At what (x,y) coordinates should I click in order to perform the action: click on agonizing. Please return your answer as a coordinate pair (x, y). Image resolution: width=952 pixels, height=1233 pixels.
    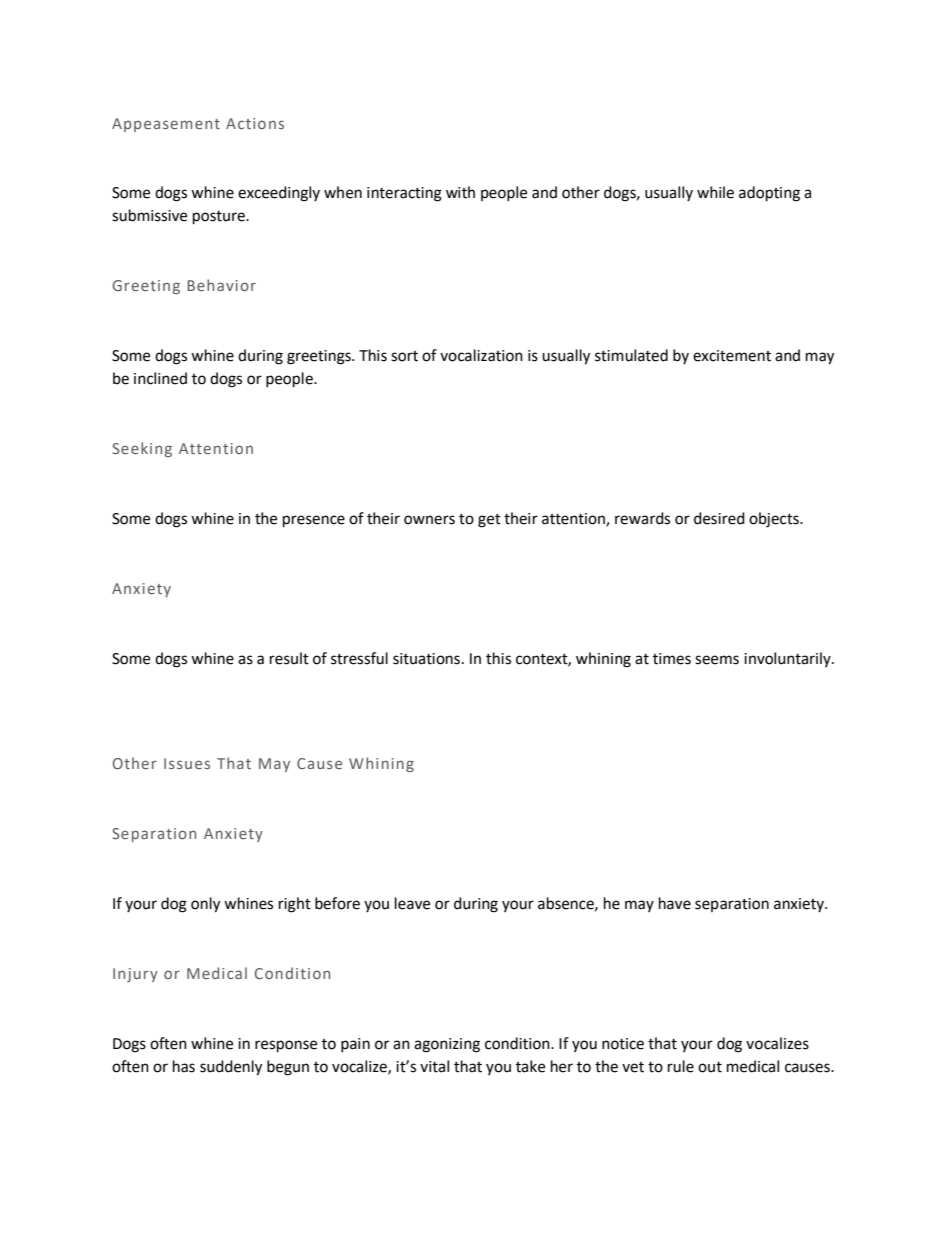
    Looking at the image, I should click on (447, 1045).
